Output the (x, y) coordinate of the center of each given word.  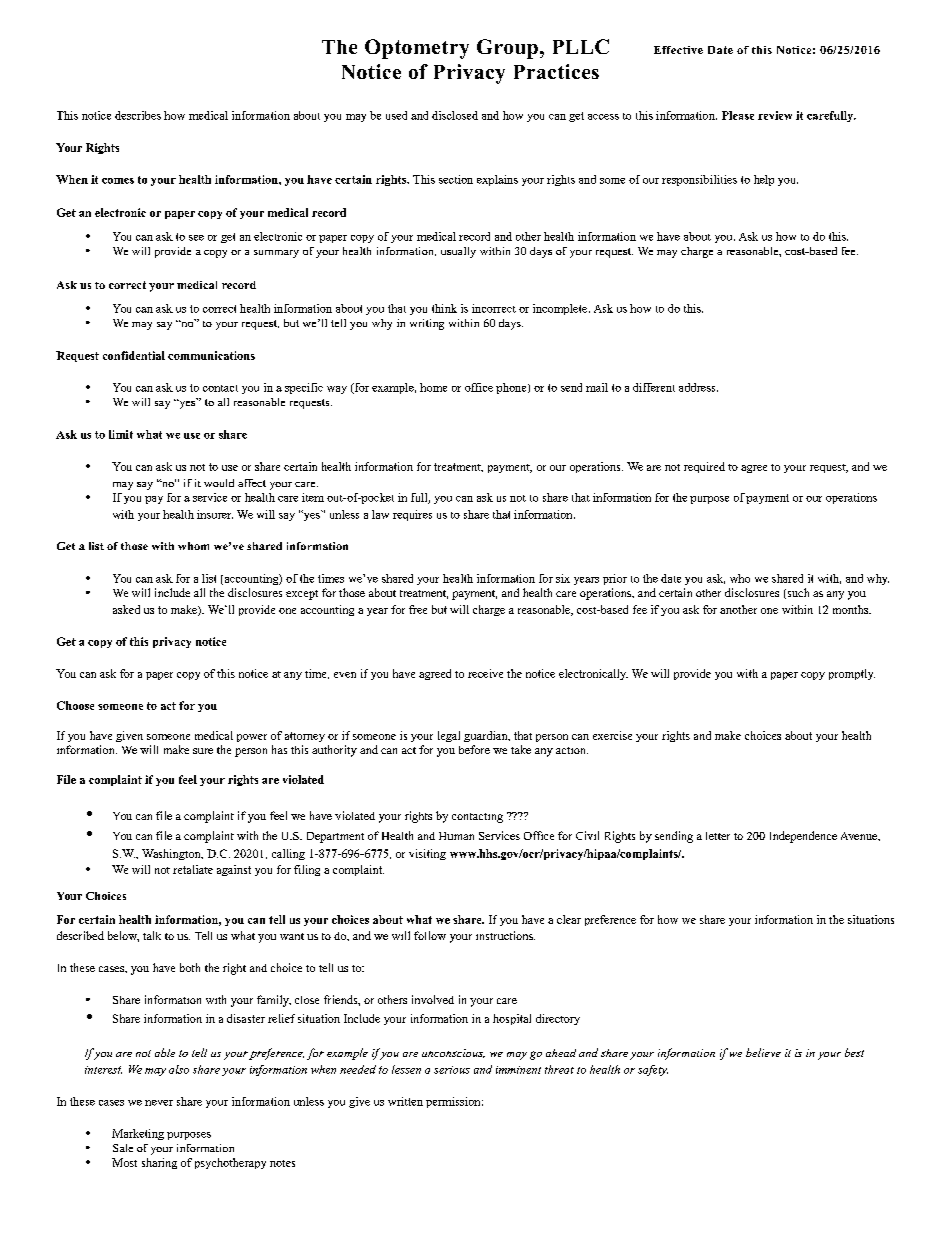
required (704, 467)
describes (138, 115)
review (775, 115)
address (698, 387)
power (252, 738)
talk (152, 935)
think (444, 308)
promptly (852, 674)
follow (430, 935)
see (196, 238)
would (219, 483)
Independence (803, 837)
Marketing (138, 1134)
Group (507, 49)
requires (412, 515)
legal (449, 736)
